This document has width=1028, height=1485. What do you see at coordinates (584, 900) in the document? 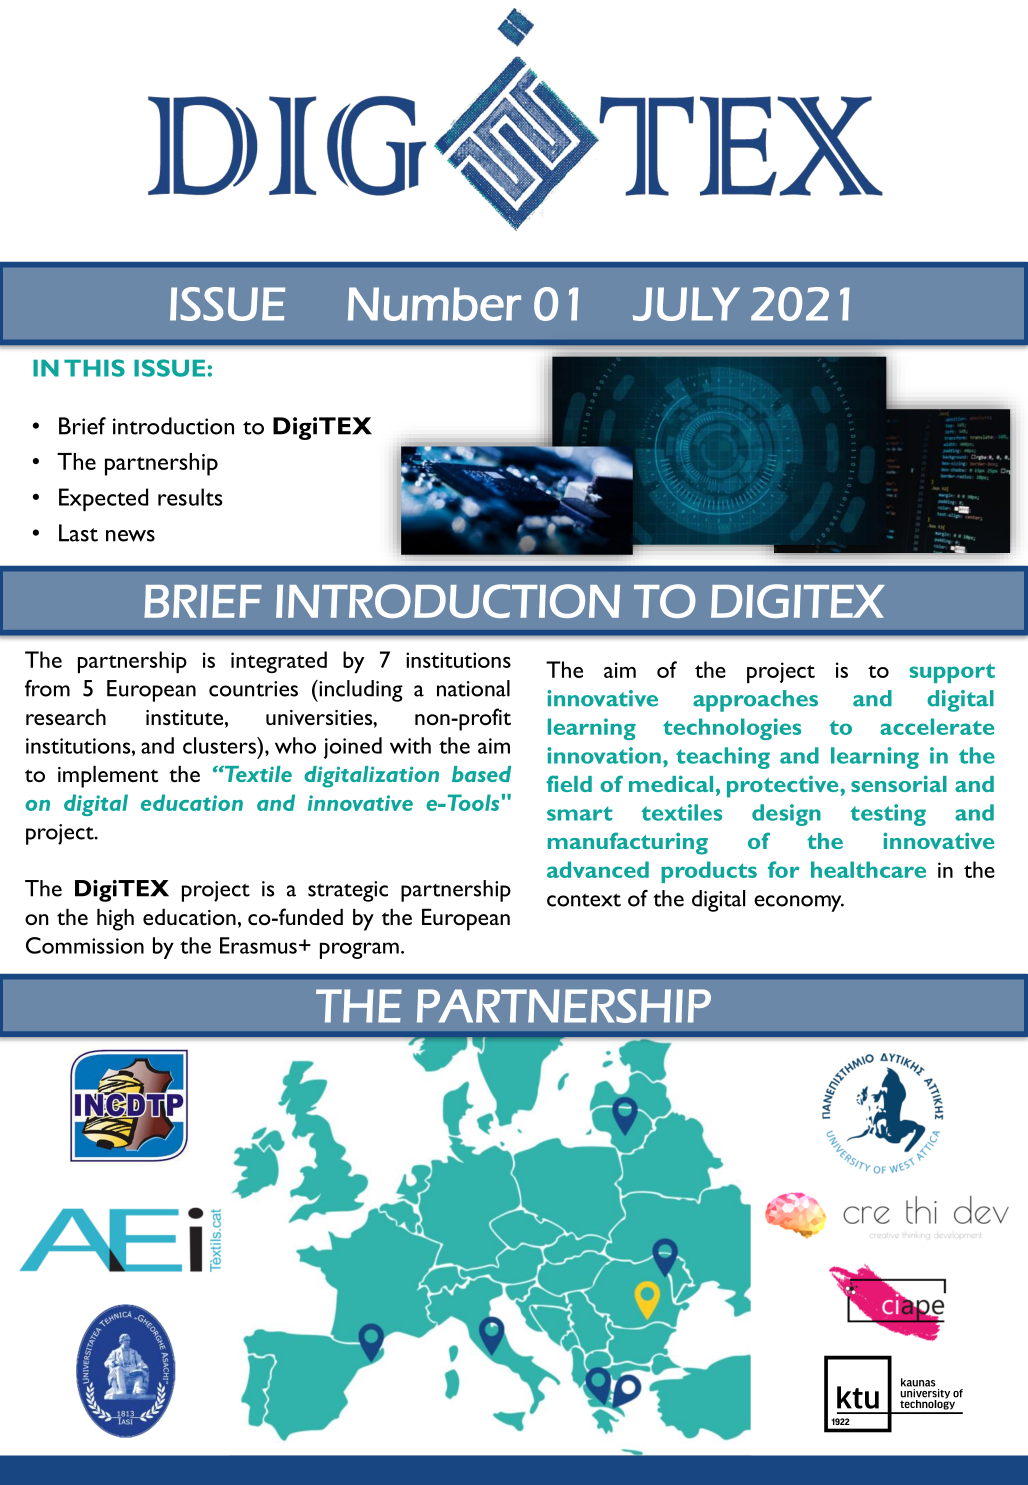
I see `context` at bounding box center [584, 900].
